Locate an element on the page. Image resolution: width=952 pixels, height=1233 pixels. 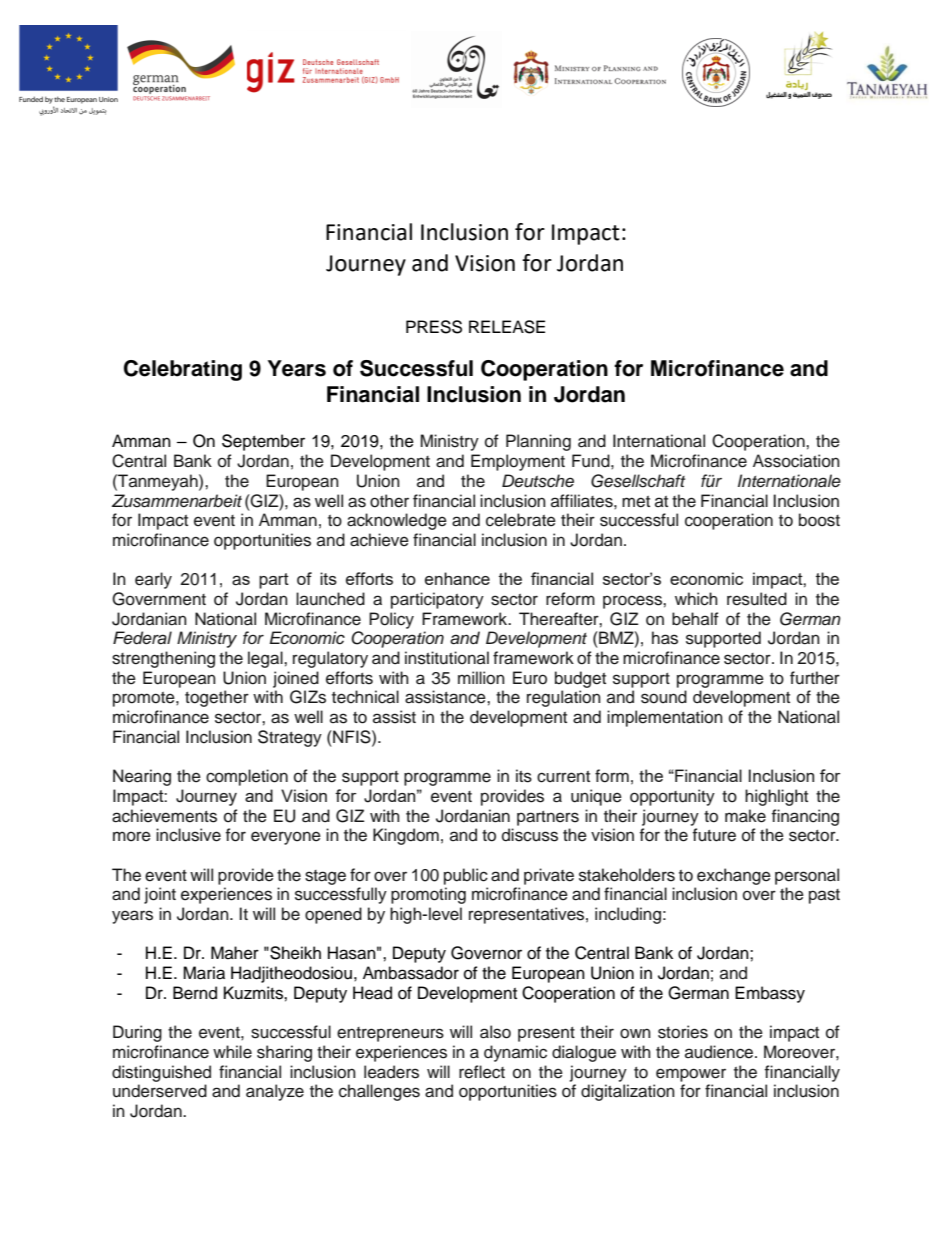
together is located at coordinates (217, 698).
